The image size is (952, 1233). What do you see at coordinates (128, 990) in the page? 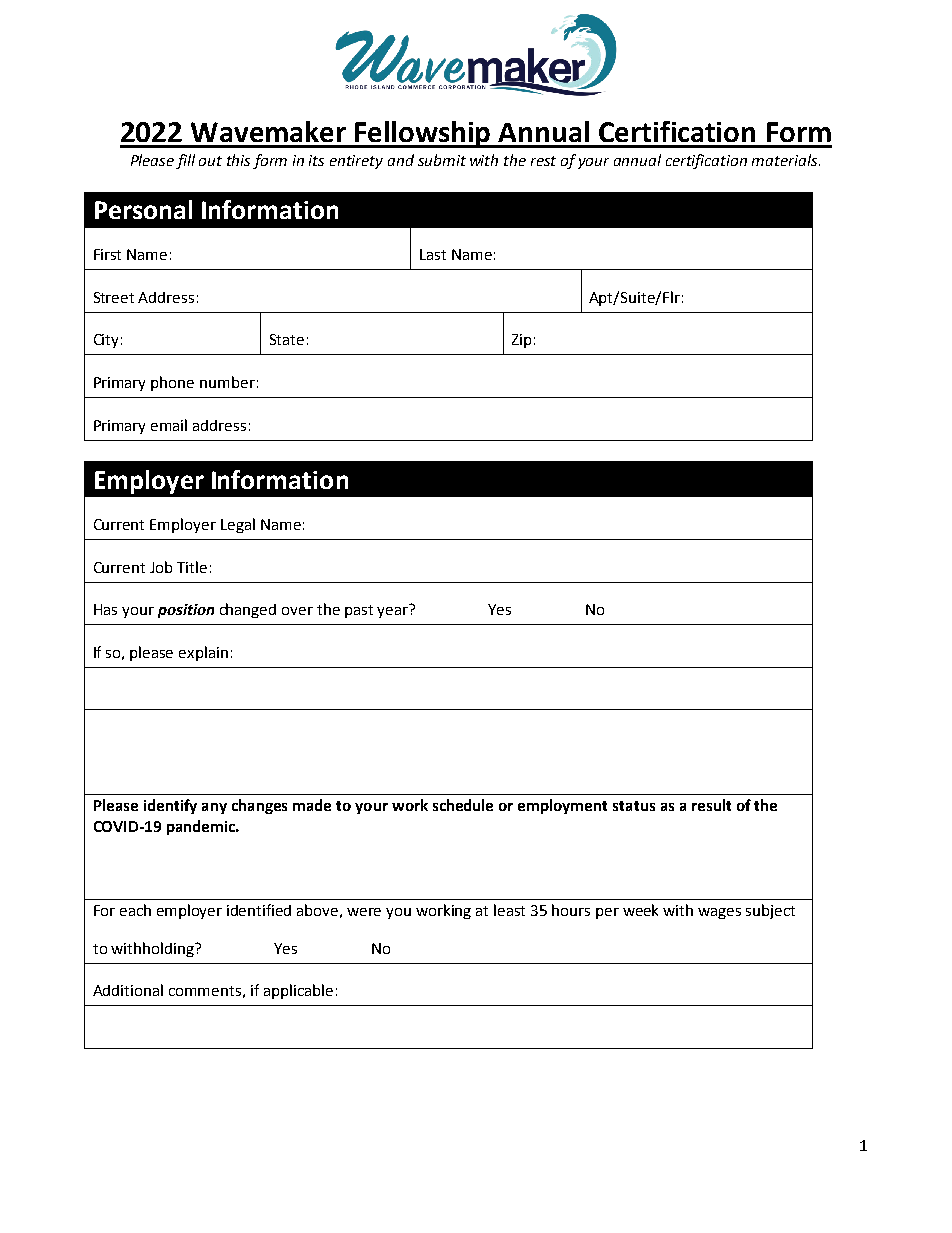
I see `Additional` at bounding box center [128, 990].
